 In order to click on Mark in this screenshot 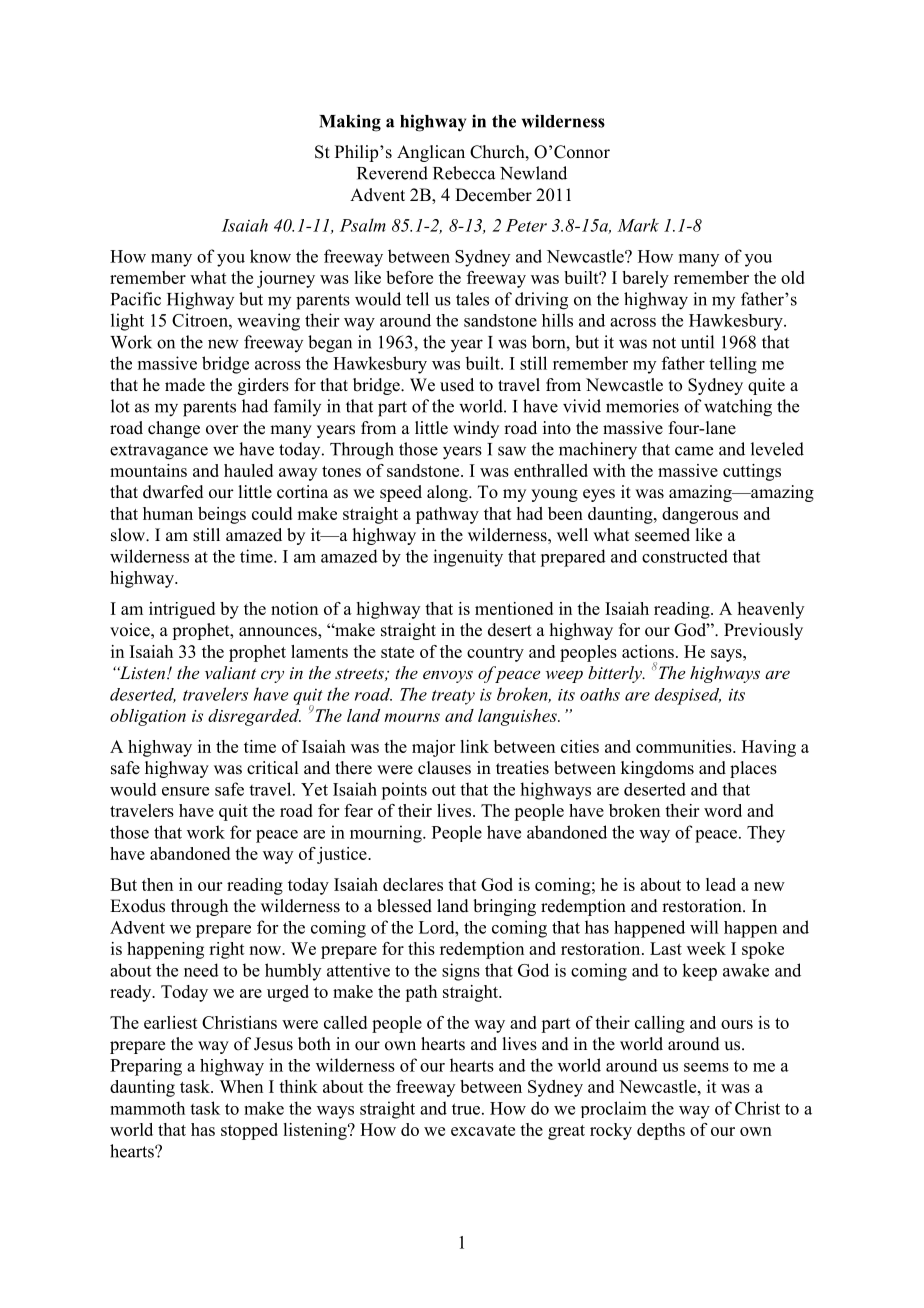, I will do `click(638, 225)`.
